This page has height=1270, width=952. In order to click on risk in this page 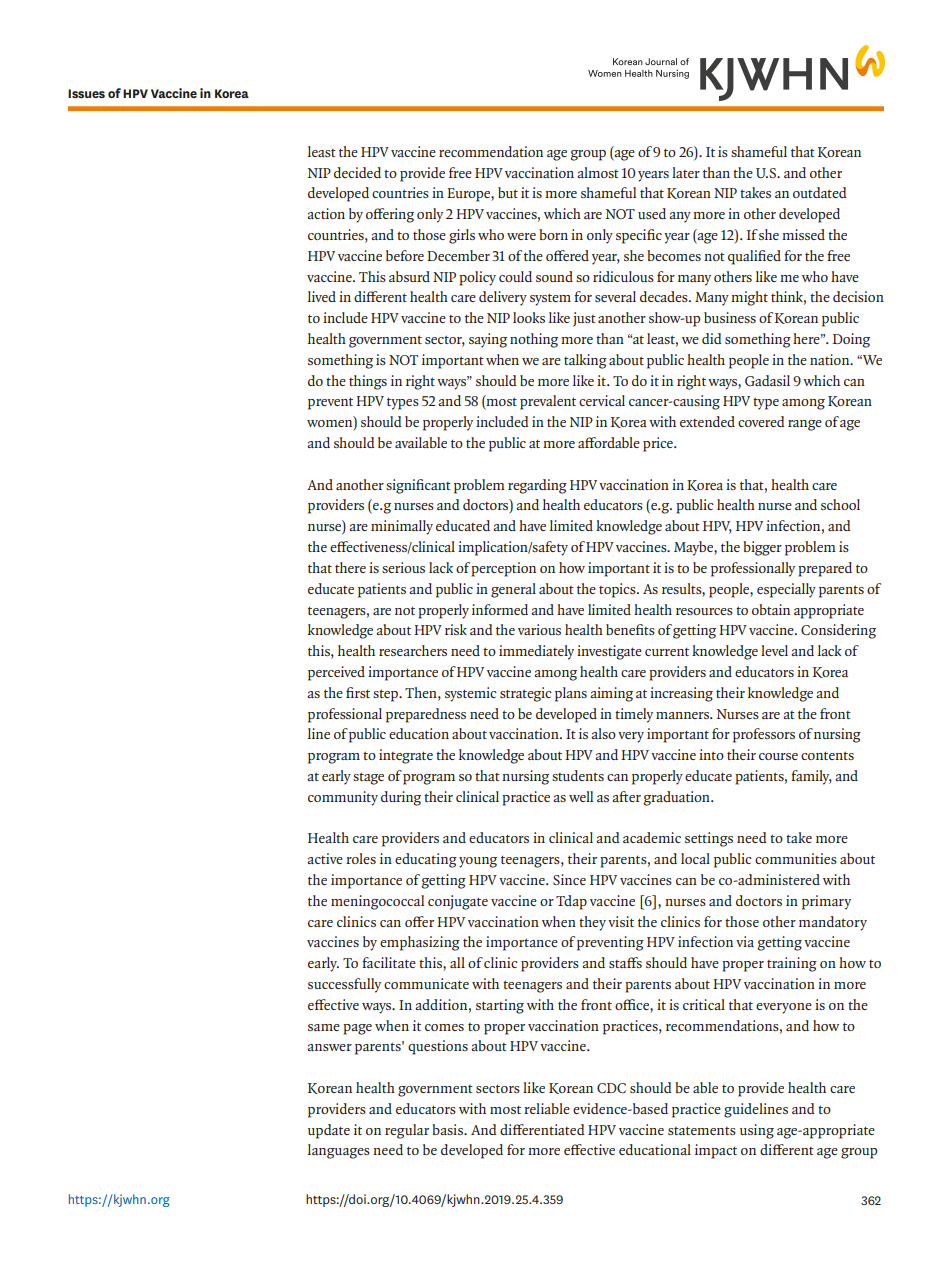, I will do `click(456, 629)`.
